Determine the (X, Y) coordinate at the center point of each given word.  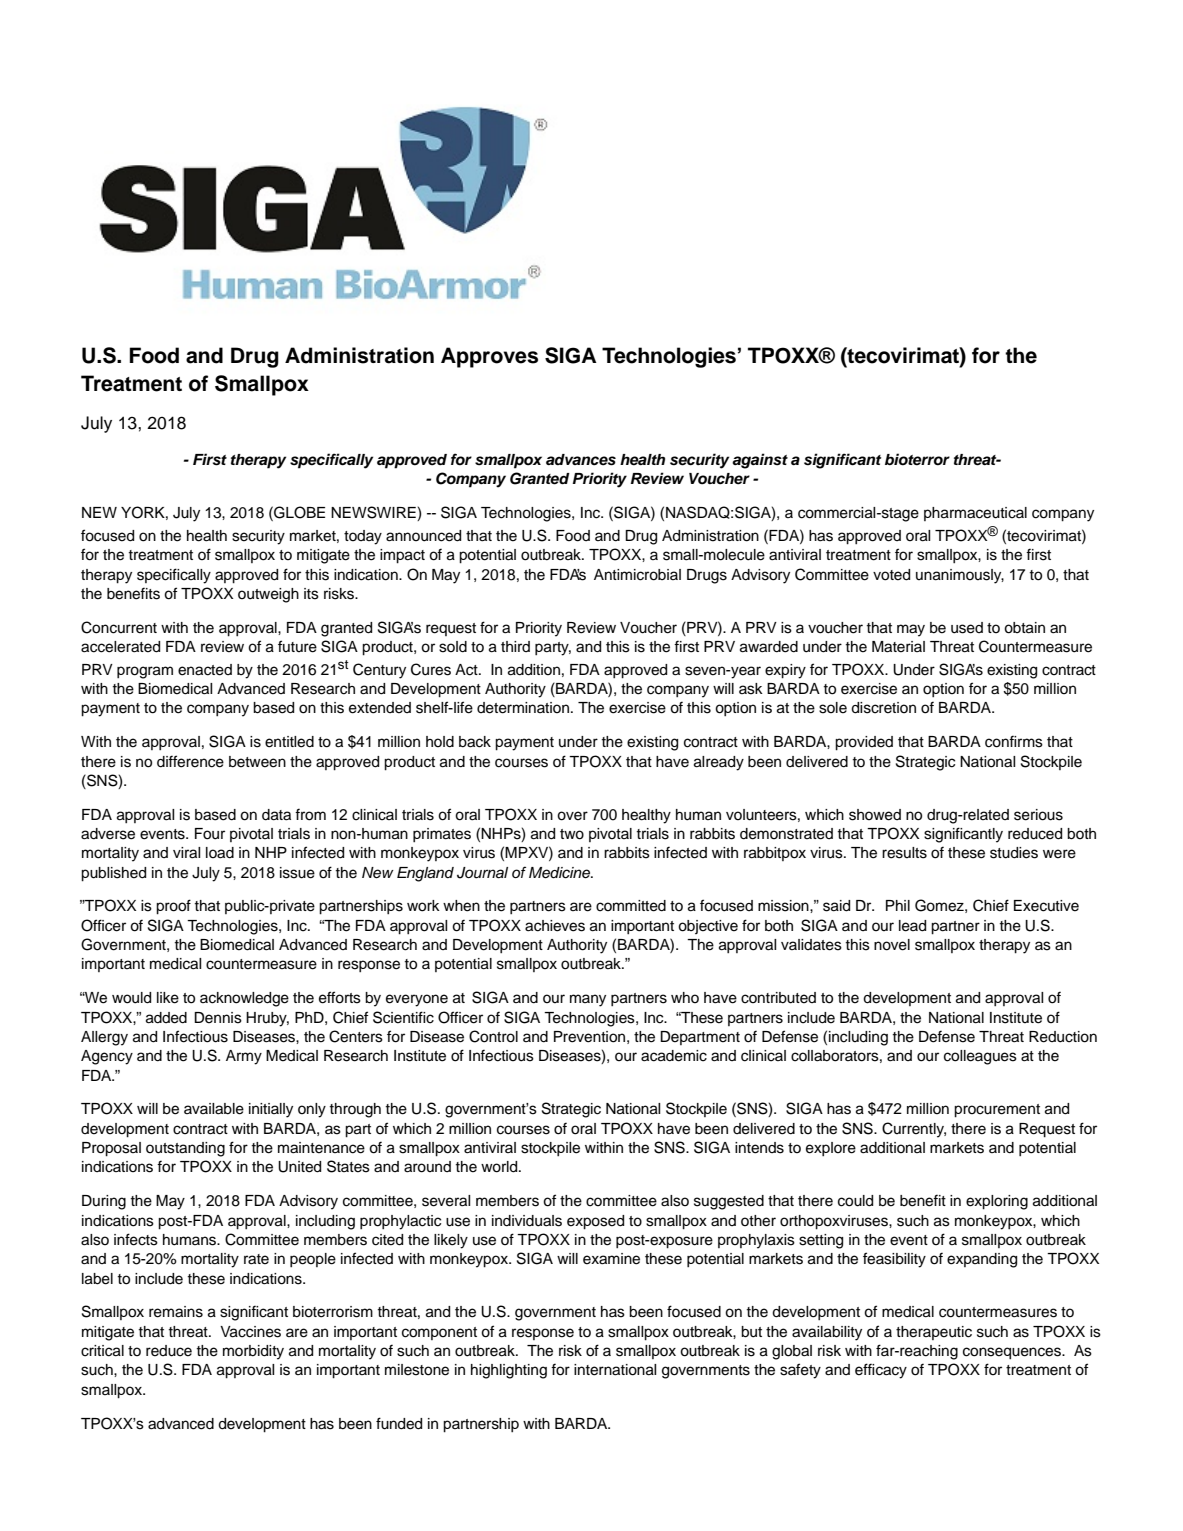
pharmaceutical (975, 514)
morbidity (253, 1352)
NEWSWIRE (374, 513)
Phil (898, 905)
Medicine (560, 873)
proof (173, 907)
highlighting (509, 1371)
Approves (489, 357)
